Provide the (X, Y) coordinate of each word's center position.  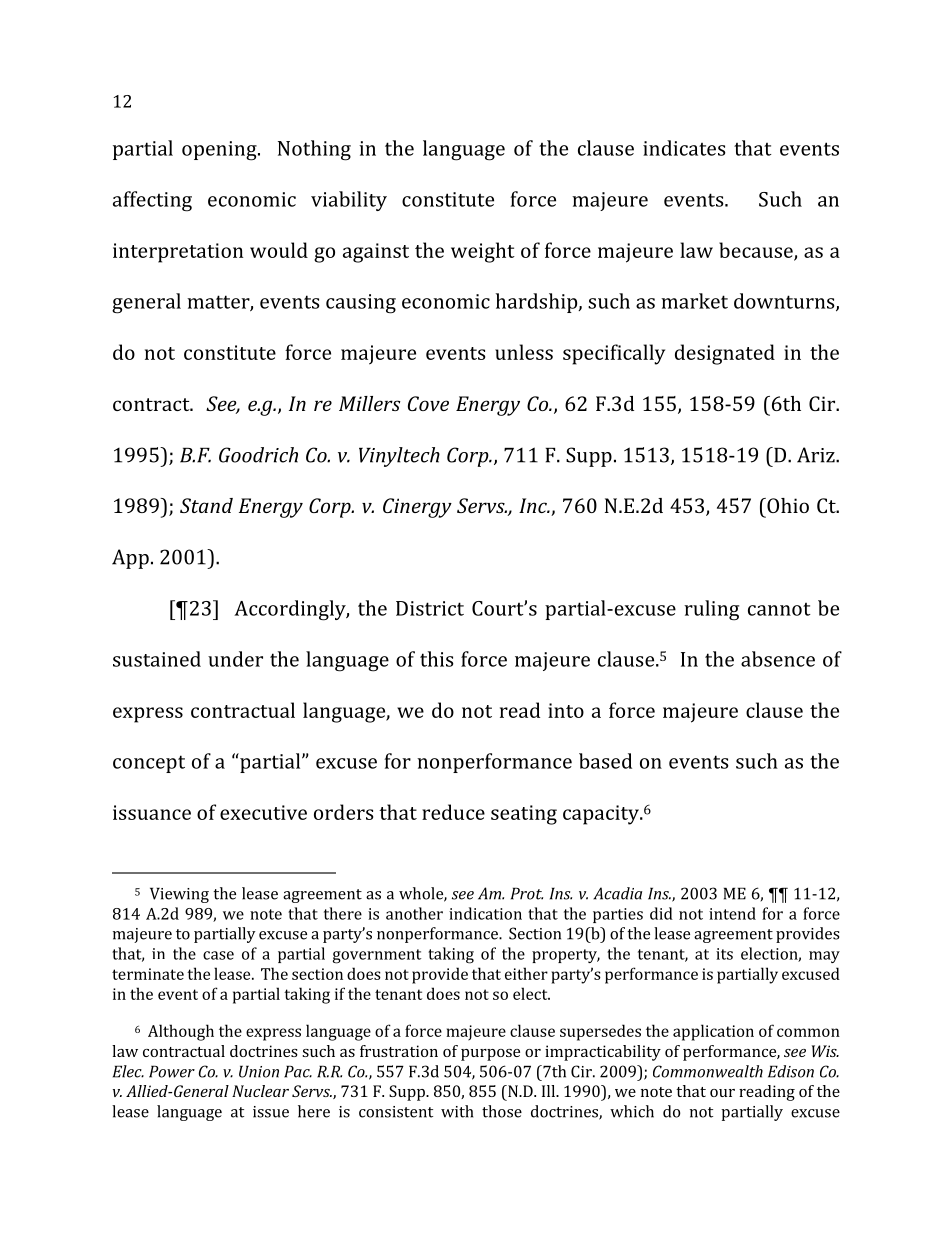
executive (263, 812)
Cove (428, 403)
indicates (684, 148)
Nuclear (260, 1091)
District (430, 608)
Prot (527, 893)
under (235, 659)
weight (483, 252)
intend (732, 913)
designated (725, 354)
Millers (370, 403)
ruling (711, 610)
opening (220, 151)
